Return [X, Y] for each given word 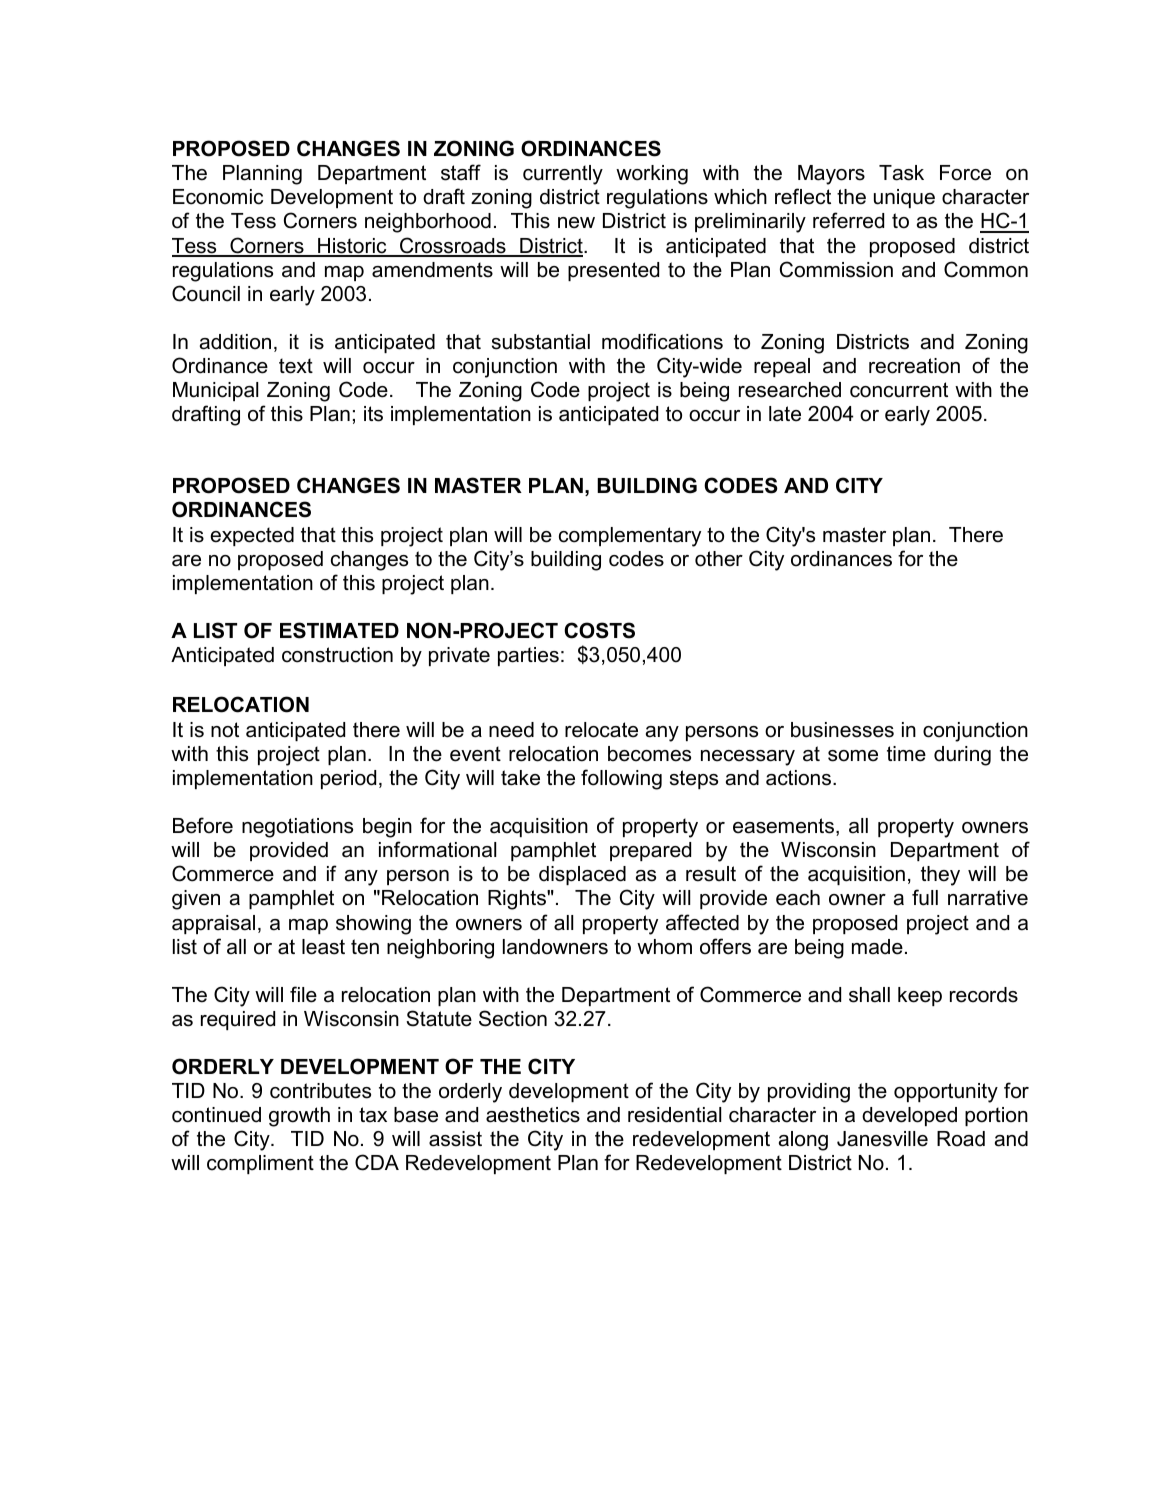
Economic [218, 197]
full [925, 897]
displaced [582, 875]
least [323, 947]
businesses [842, 730]
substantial [541, 342]
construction [337, 655]
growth [299, 1117]
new [576, 223]
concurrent [899, 390]
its [373, 414]
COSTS [599, 630]
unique [904, 198]
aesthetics [533, 1115]
